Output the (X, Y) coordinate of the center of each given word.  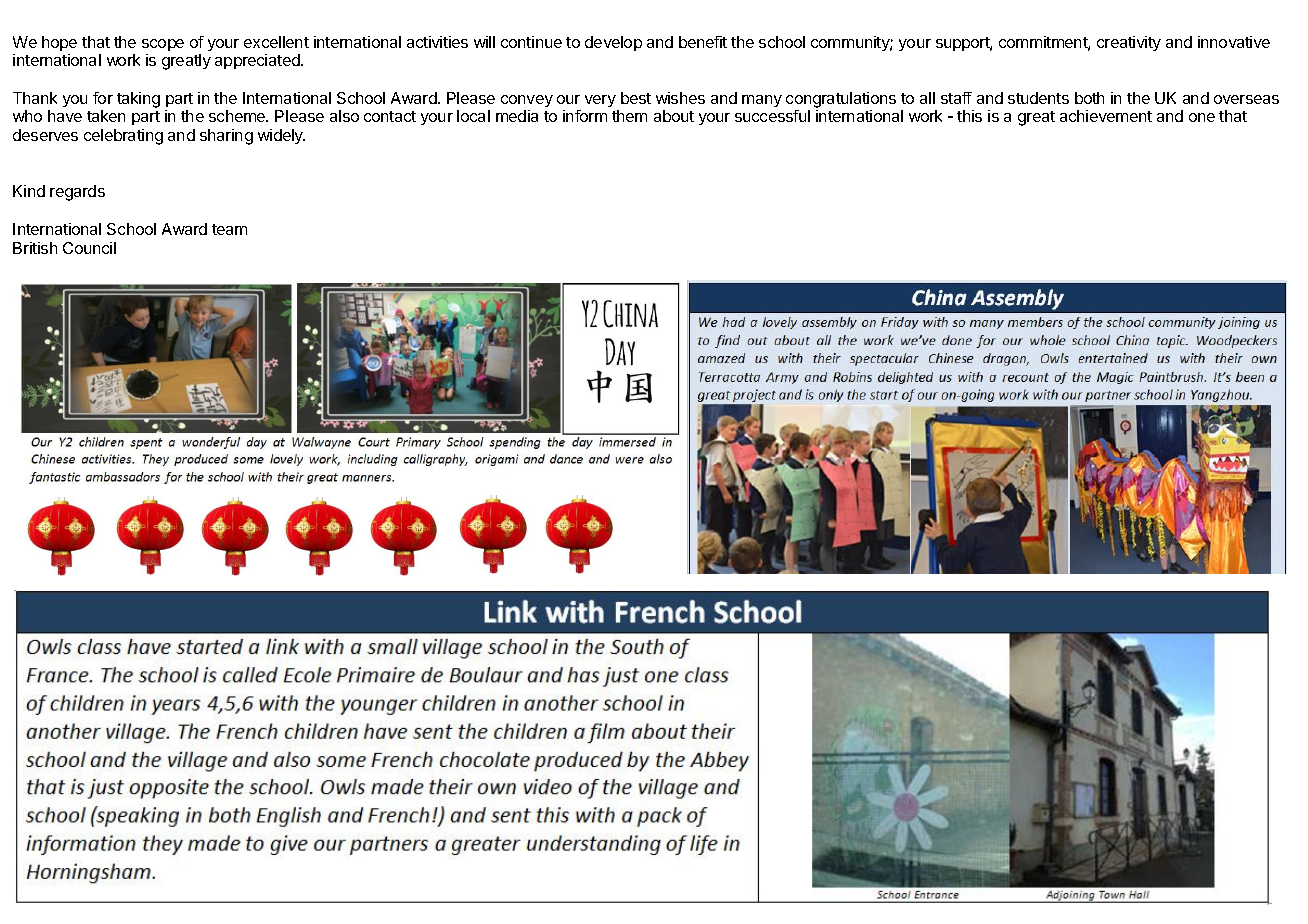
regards (77, 193)
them (629, 116)
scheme (238, 116)
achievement (1106, 116)
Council (89, 248)
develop (613, 43)
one (1202, 117)
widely (281, 136)
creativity (1129, 43)
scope (163, 45)
